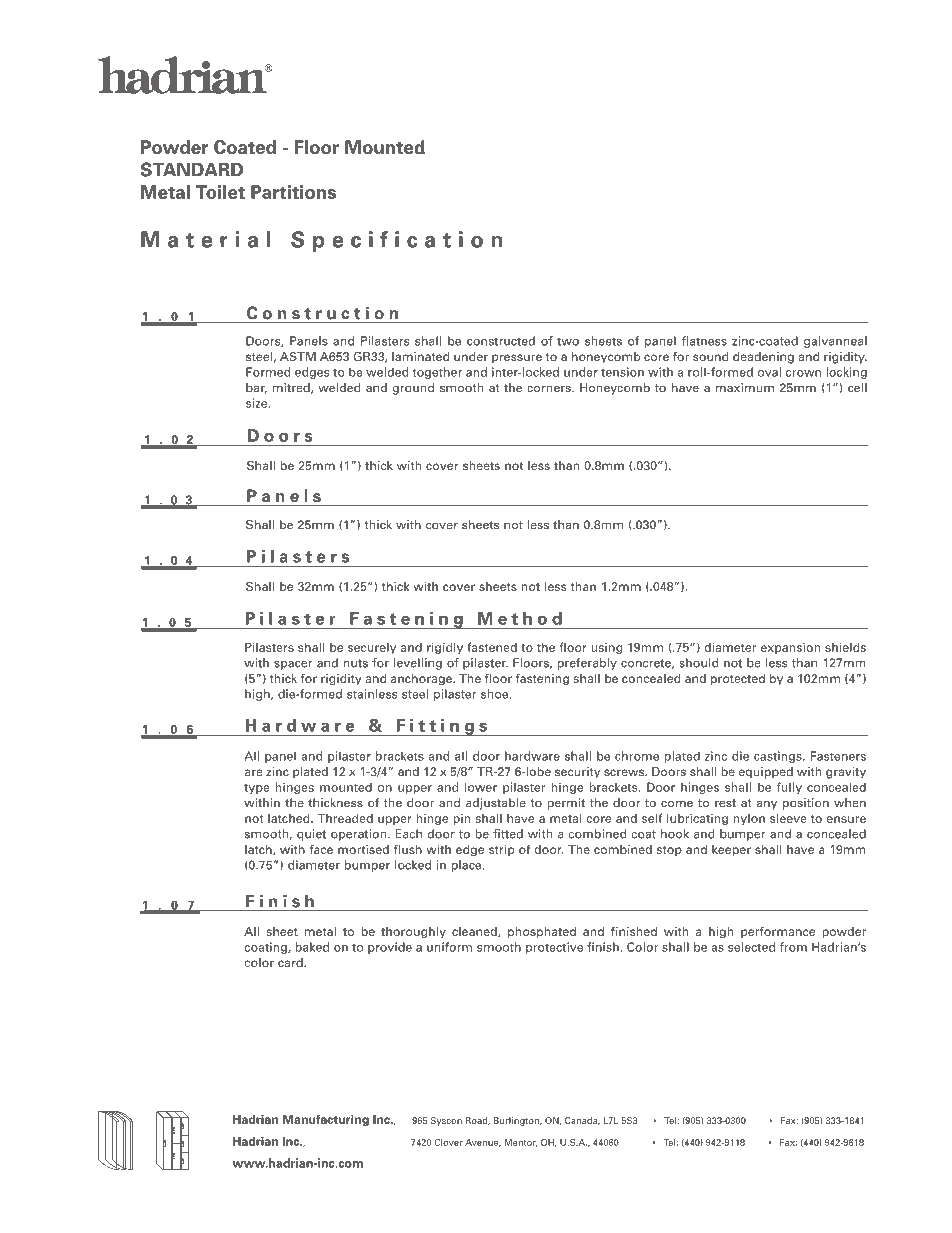  I want to click on Method, so click(520, 618).
